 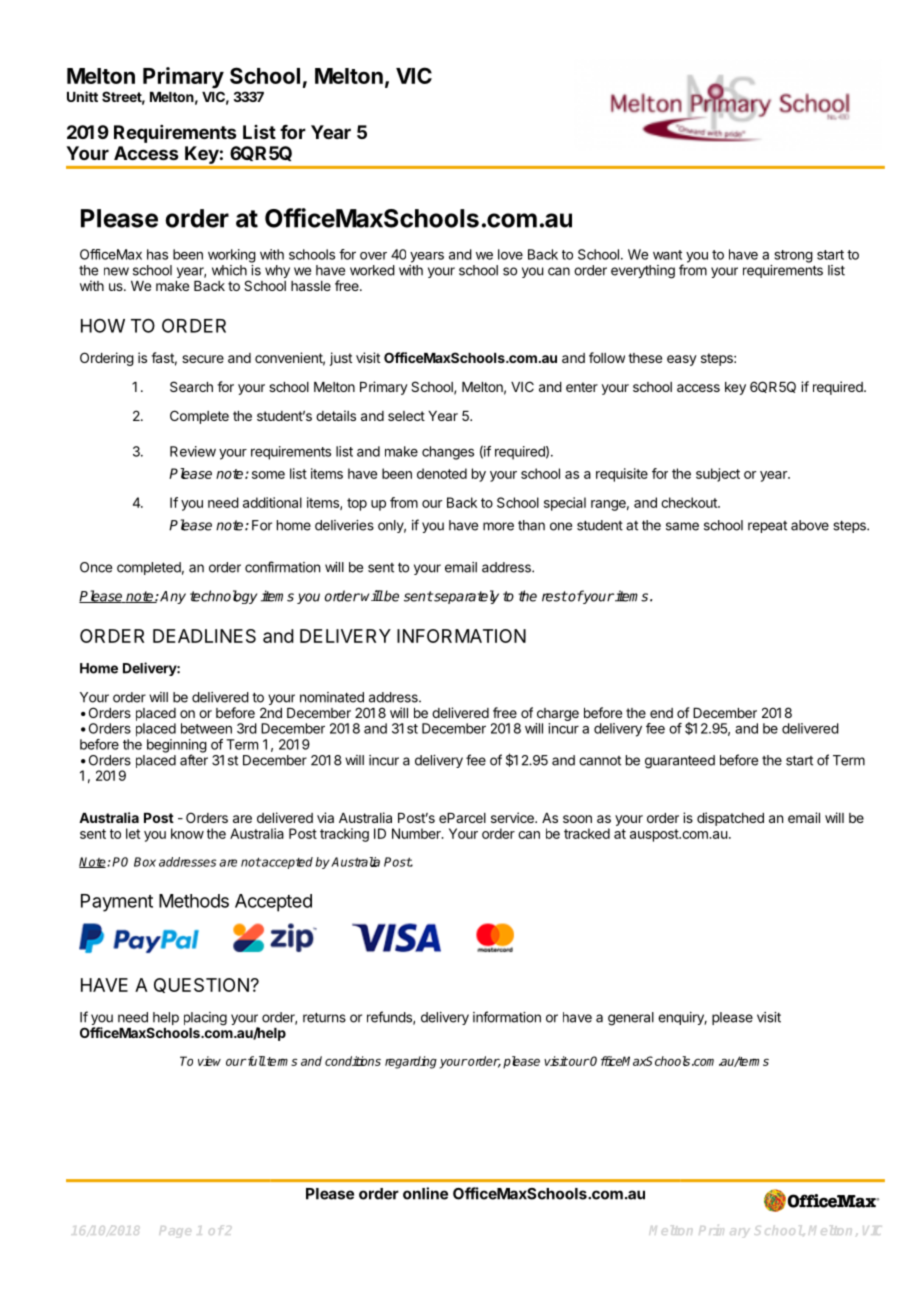 What do you see at coordinates (256, 1061) in the screenshot?
I see `full` at bounding box center [256, 1061].
